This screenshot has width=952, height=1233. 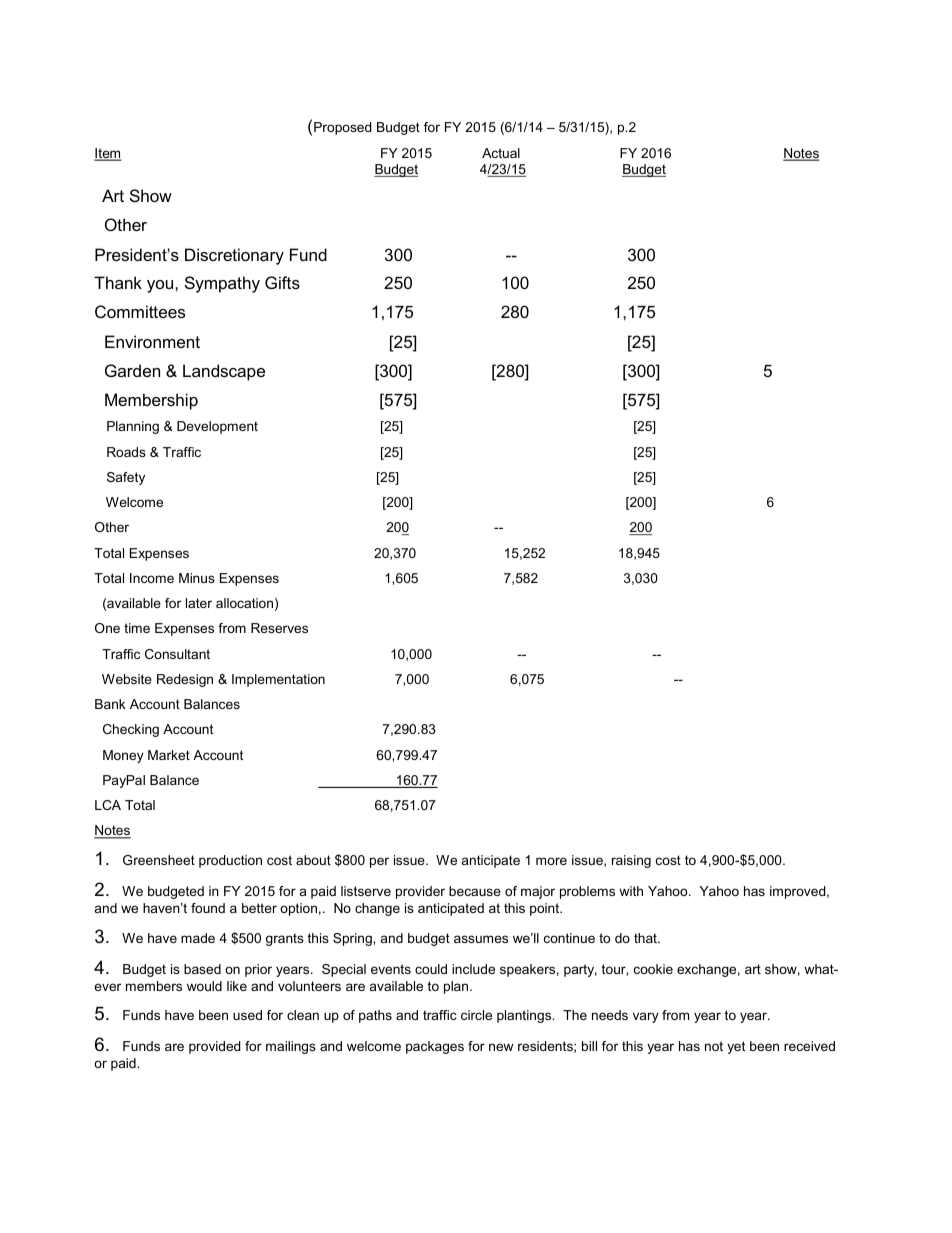 What do you see at coordinates (631, 861) in the screenshot?
I see `raising` at bounding box center [631, 861].
